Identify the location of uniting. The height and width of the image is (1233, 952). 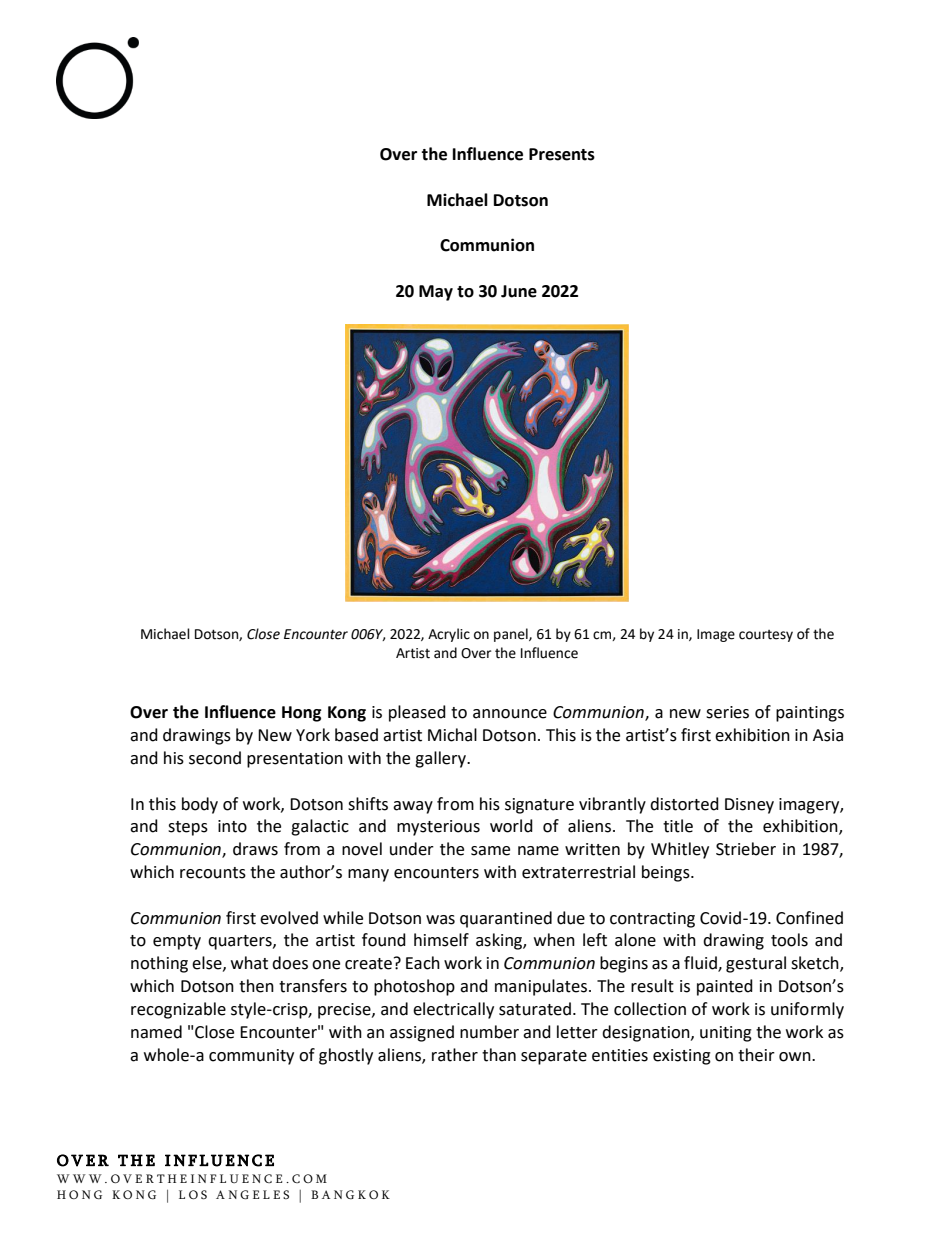
(726, 1034).
